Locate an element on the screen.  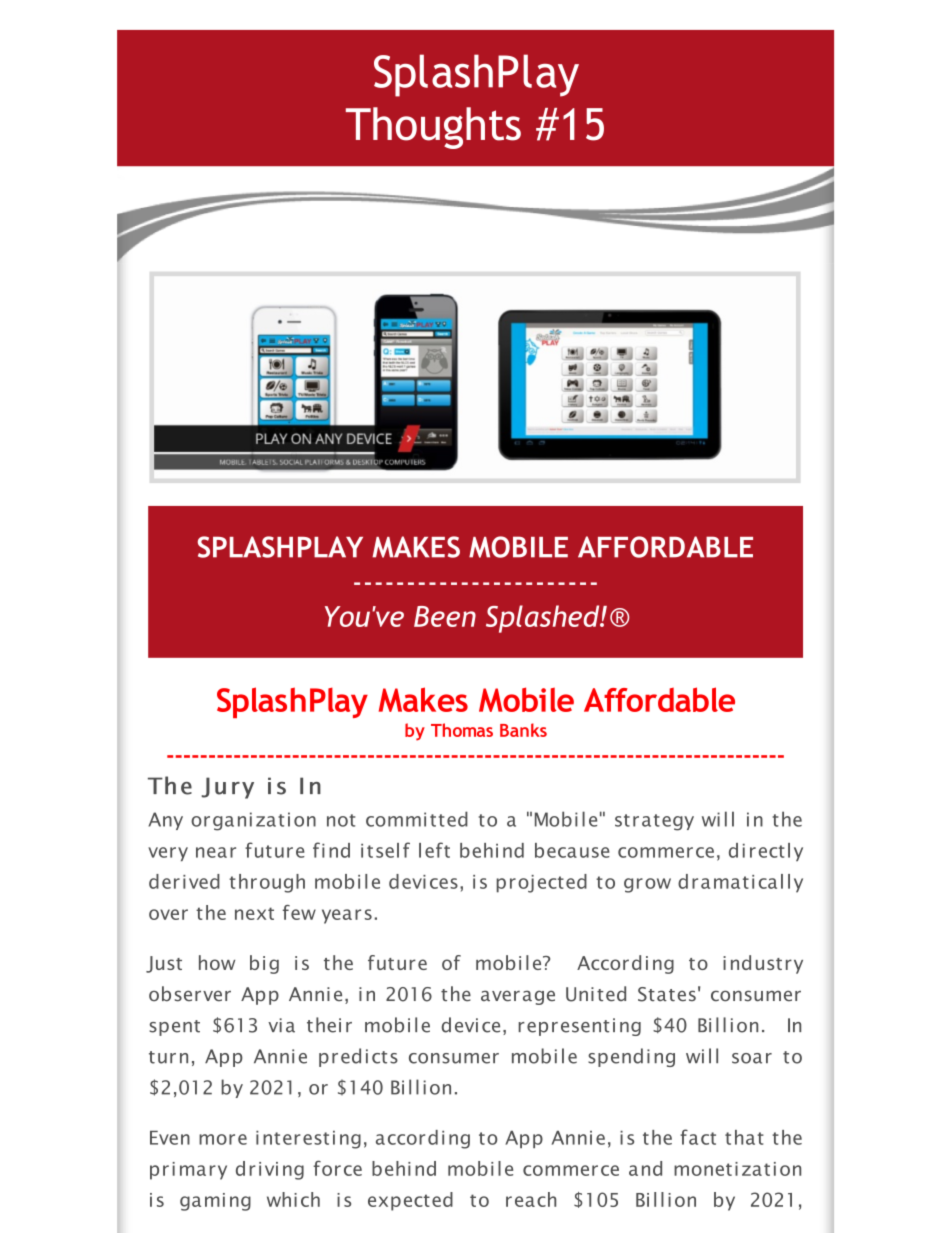
Thomas is located at coordinates (462, 730).
